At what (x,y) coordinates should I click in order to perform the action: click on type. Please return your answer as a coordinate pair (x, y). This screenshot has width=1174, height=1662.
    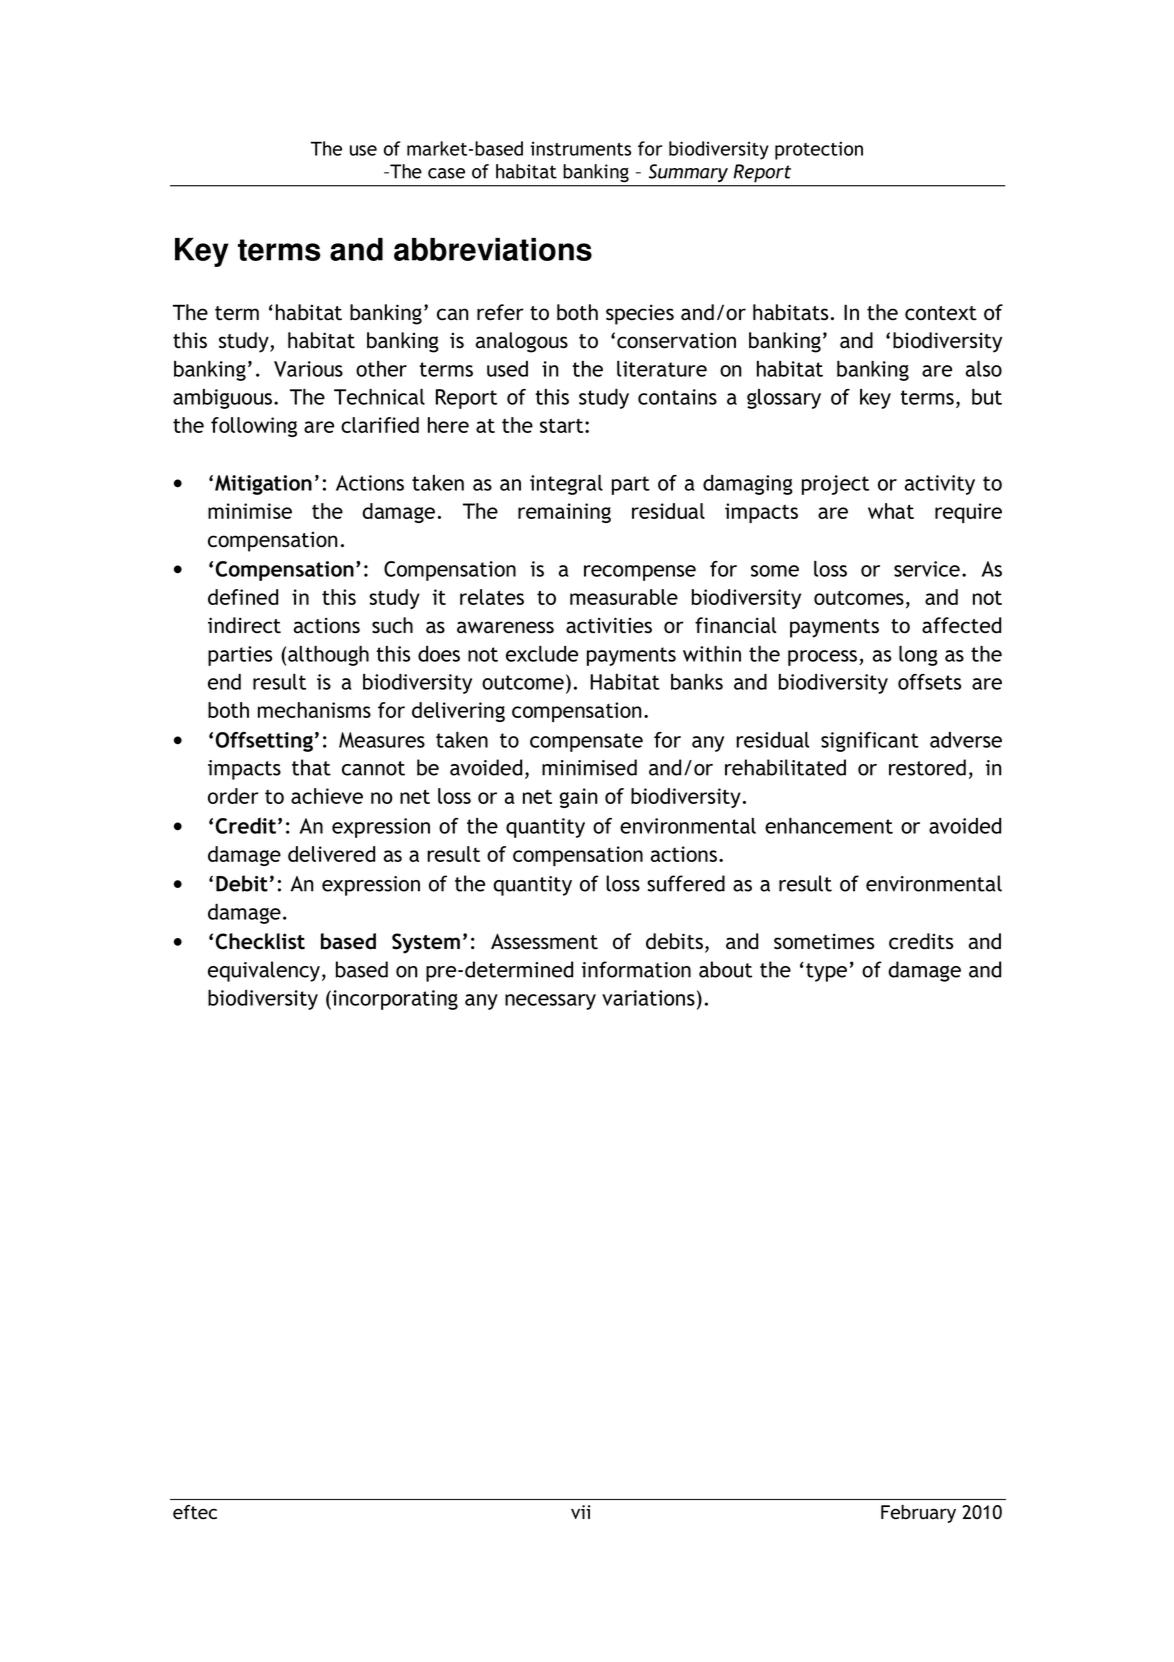
    Looking at the image, I should click on (826, 972).
